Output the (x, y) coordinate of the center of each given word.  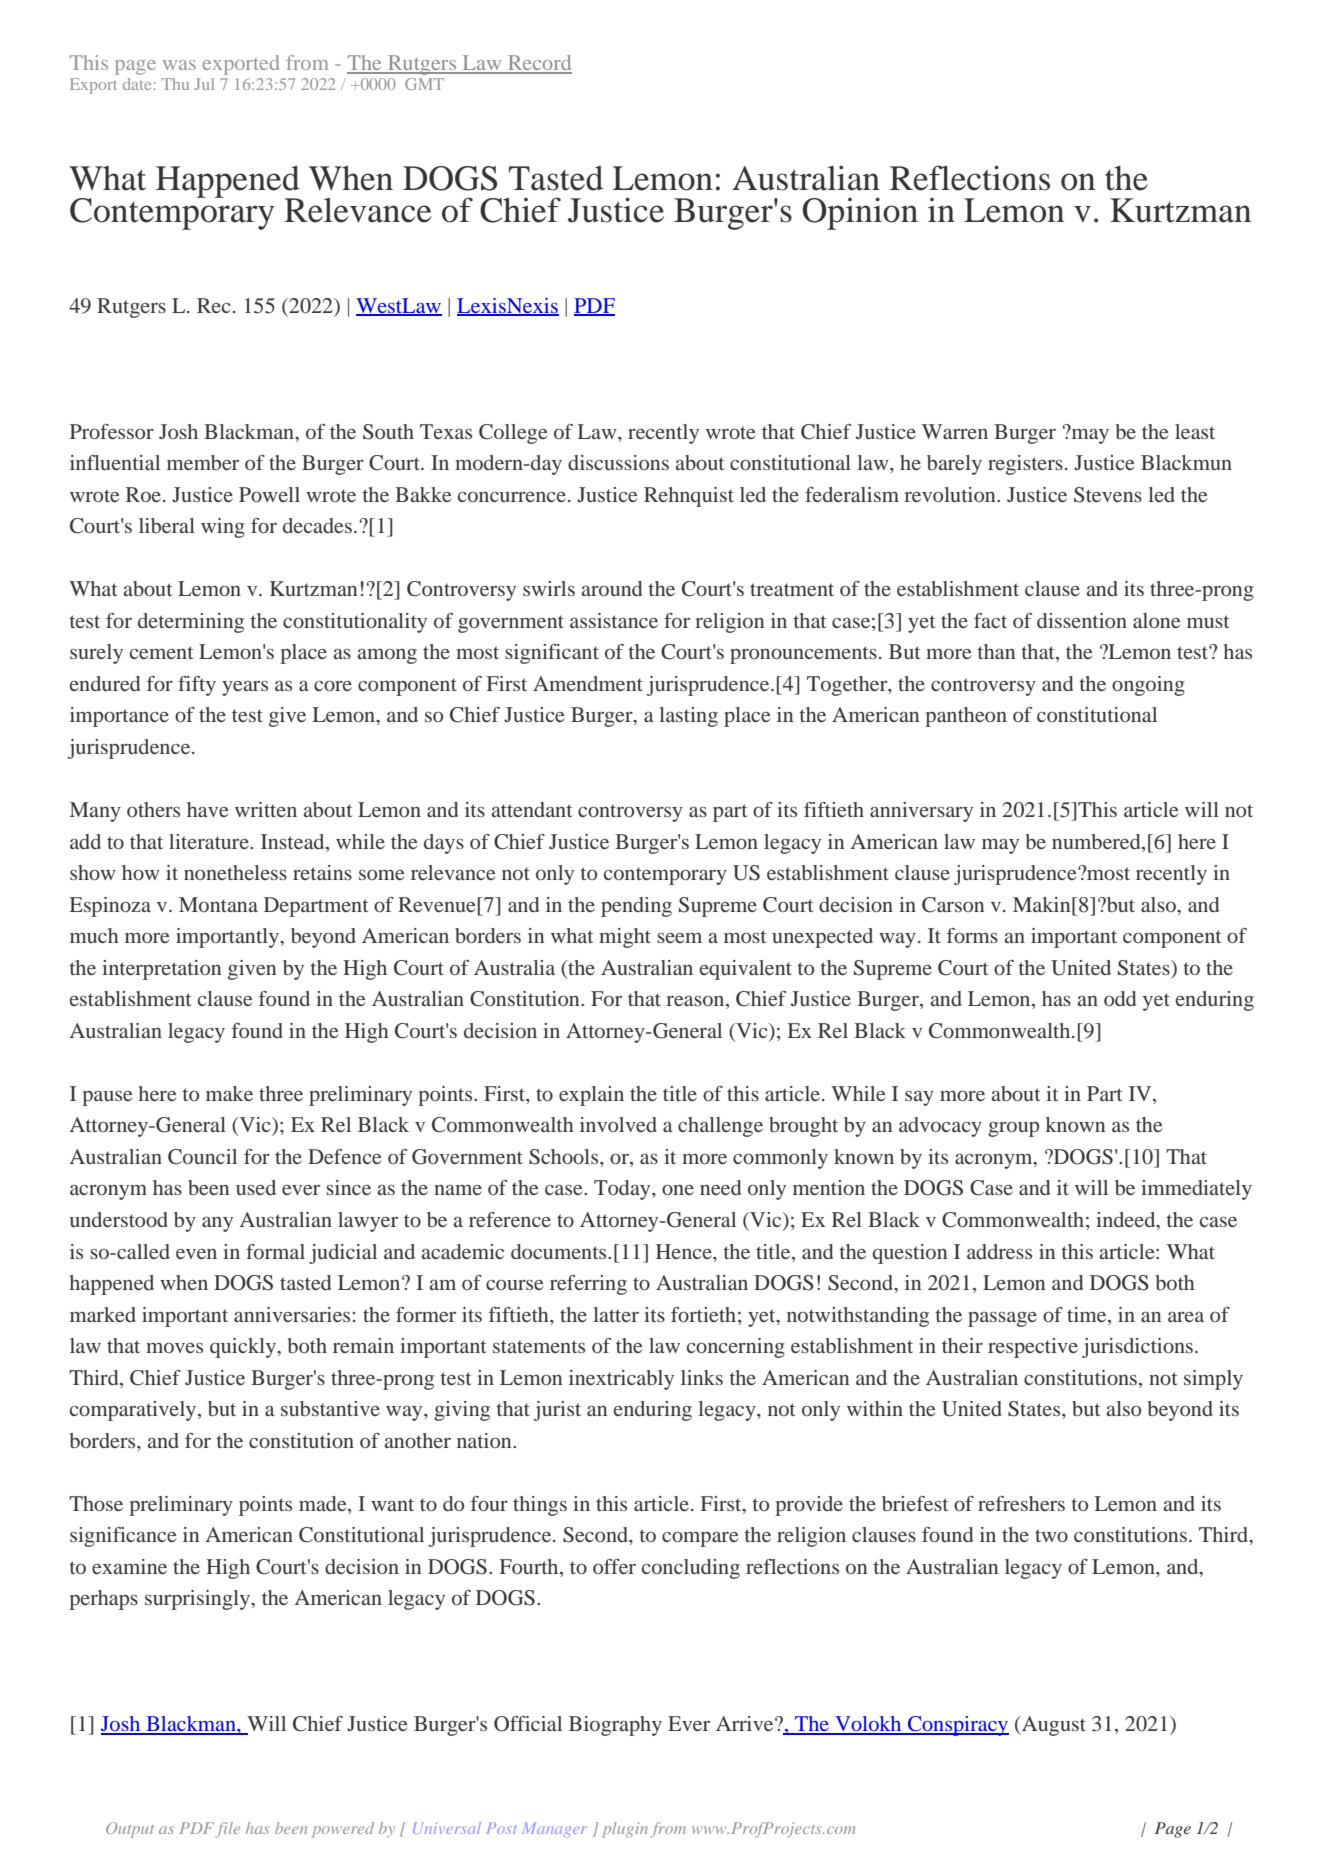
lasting (688, 717)
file (227, 1830)
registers (1025, 465)
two (1051, 1535)
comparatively (134, 1411)
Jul (204, 84)
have (207, 809)
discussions (618, 462)
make (229, 1093)
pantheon (966, 717)
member (203, 462)
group (1013, 1129)
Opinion (860, 213)
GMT (424, 84)
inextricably (621, 1380)
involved (618, 1124)
